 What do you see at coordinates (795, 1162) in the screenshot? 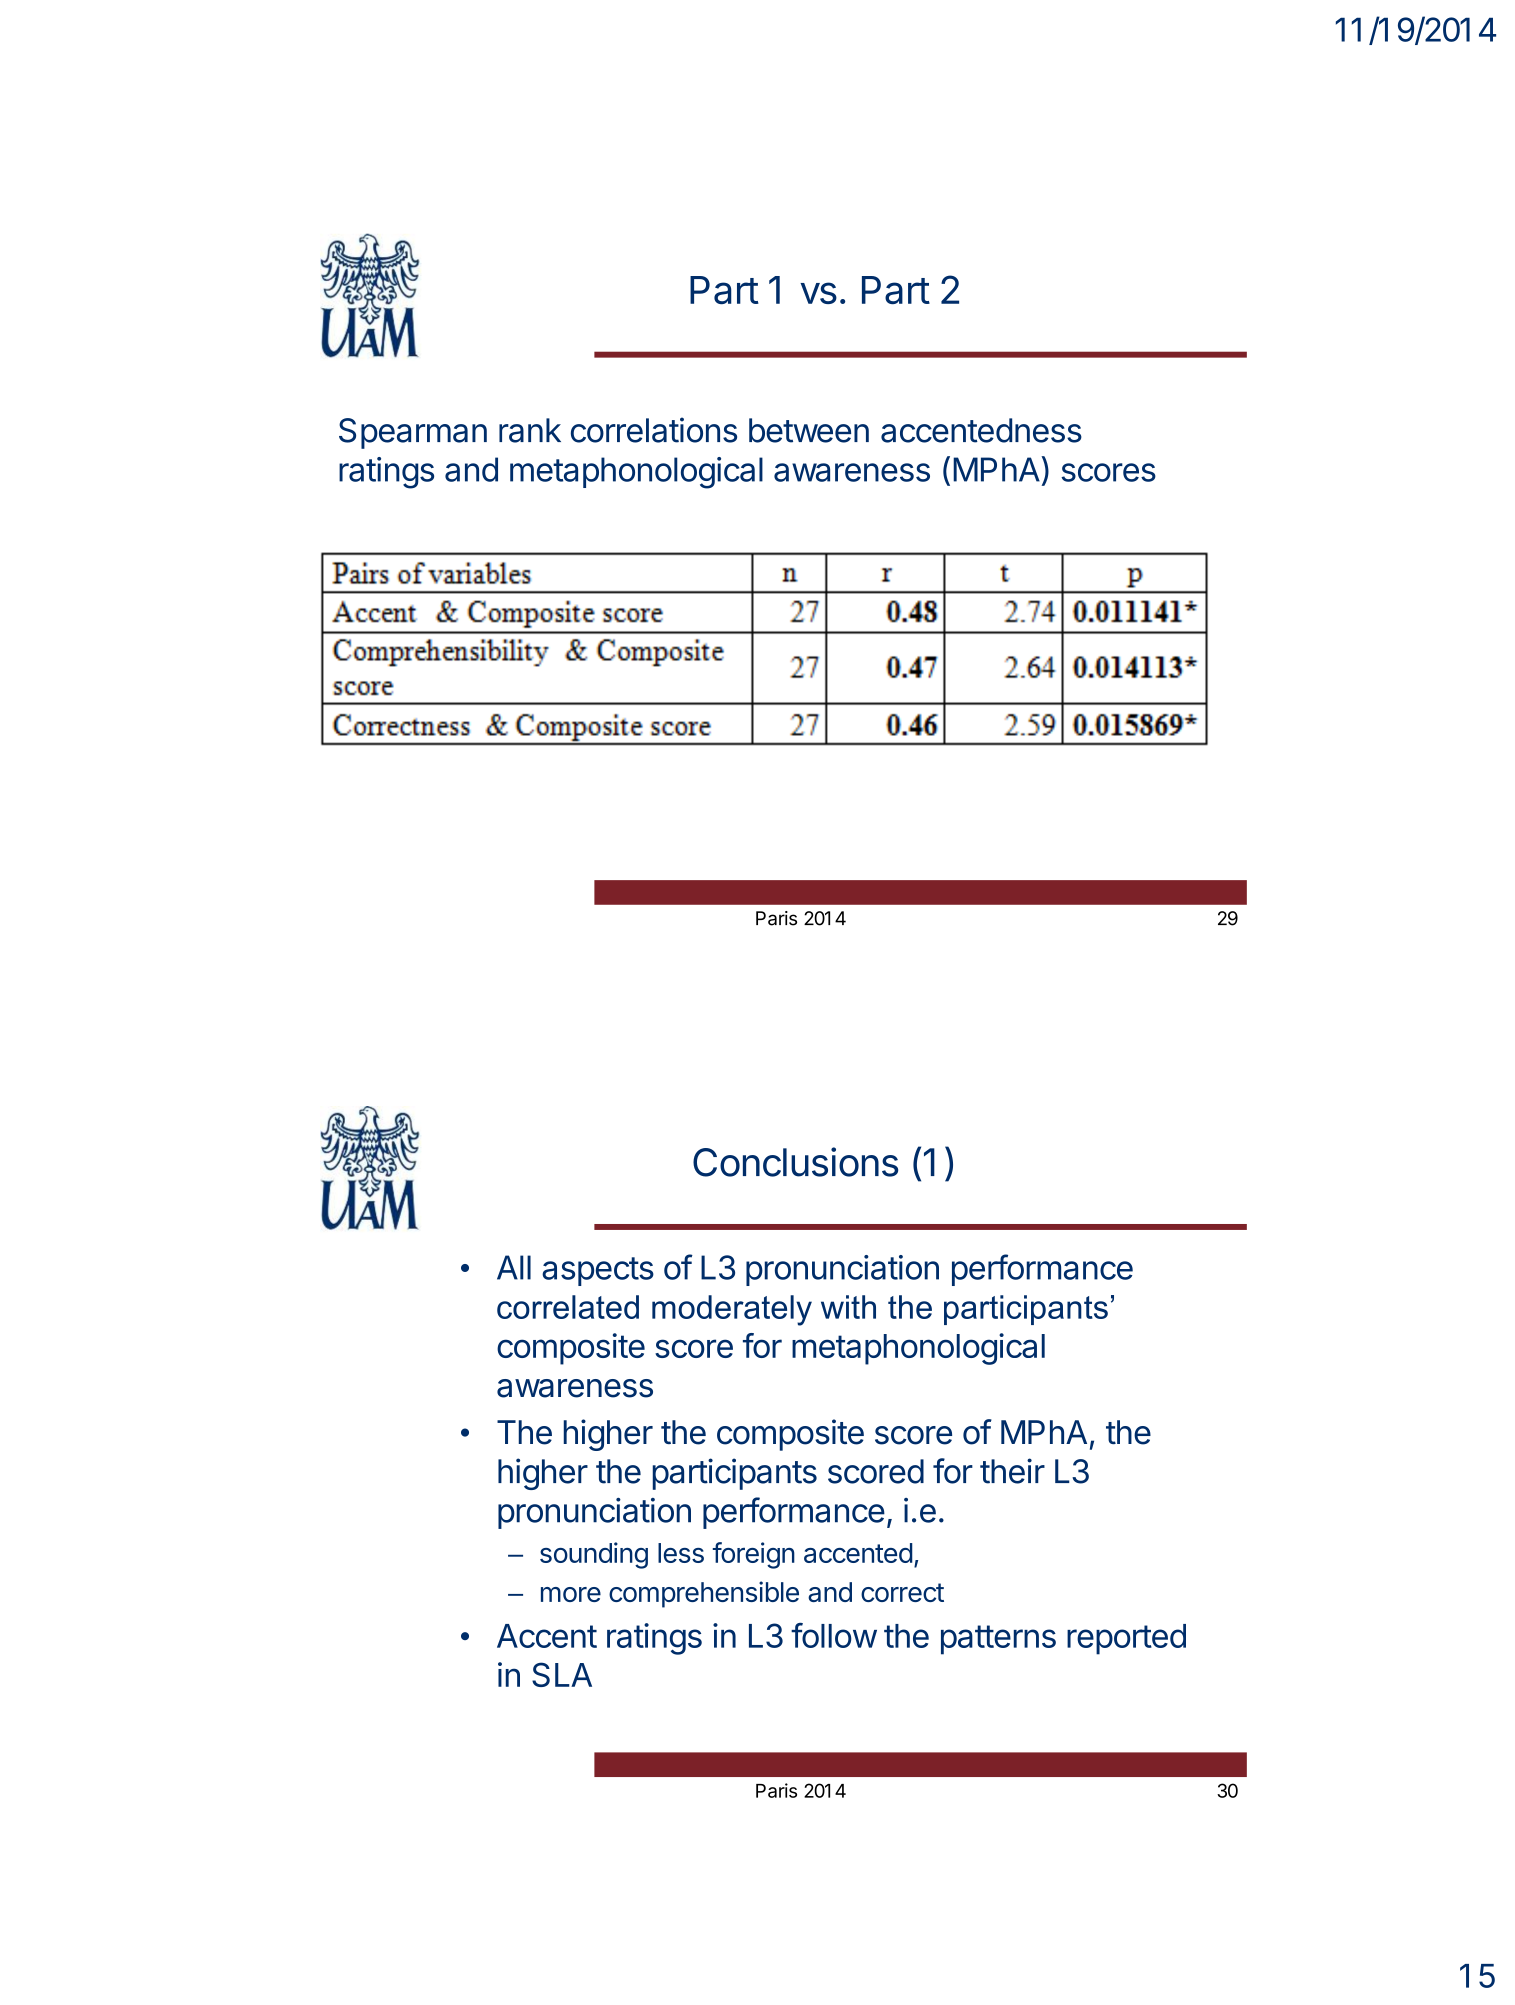
I see `Conclusions` at bounding box center [795, 1162].
